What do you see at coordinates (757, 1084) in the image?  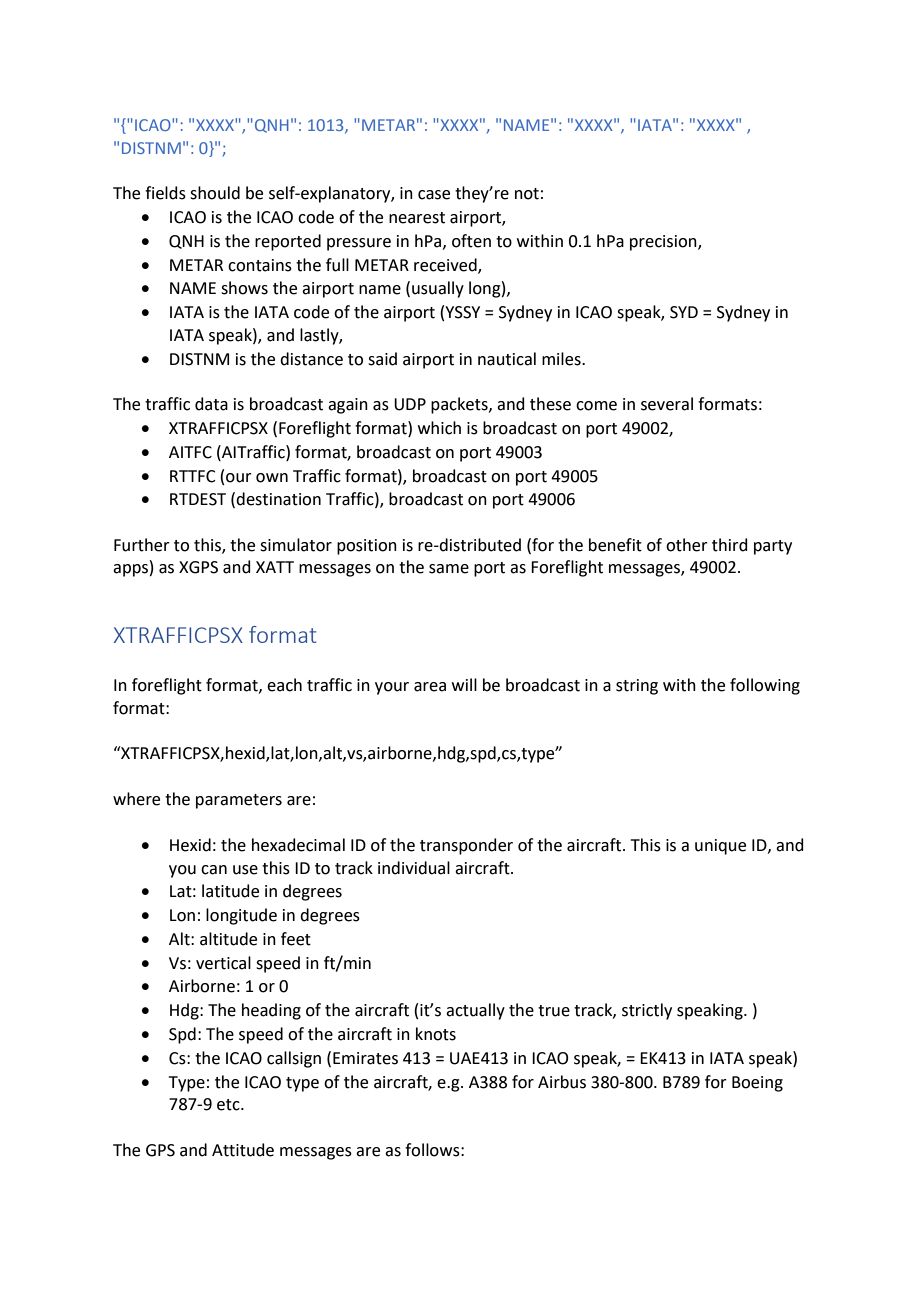 I see `Boeing` at bounding box center [757, 1084].
